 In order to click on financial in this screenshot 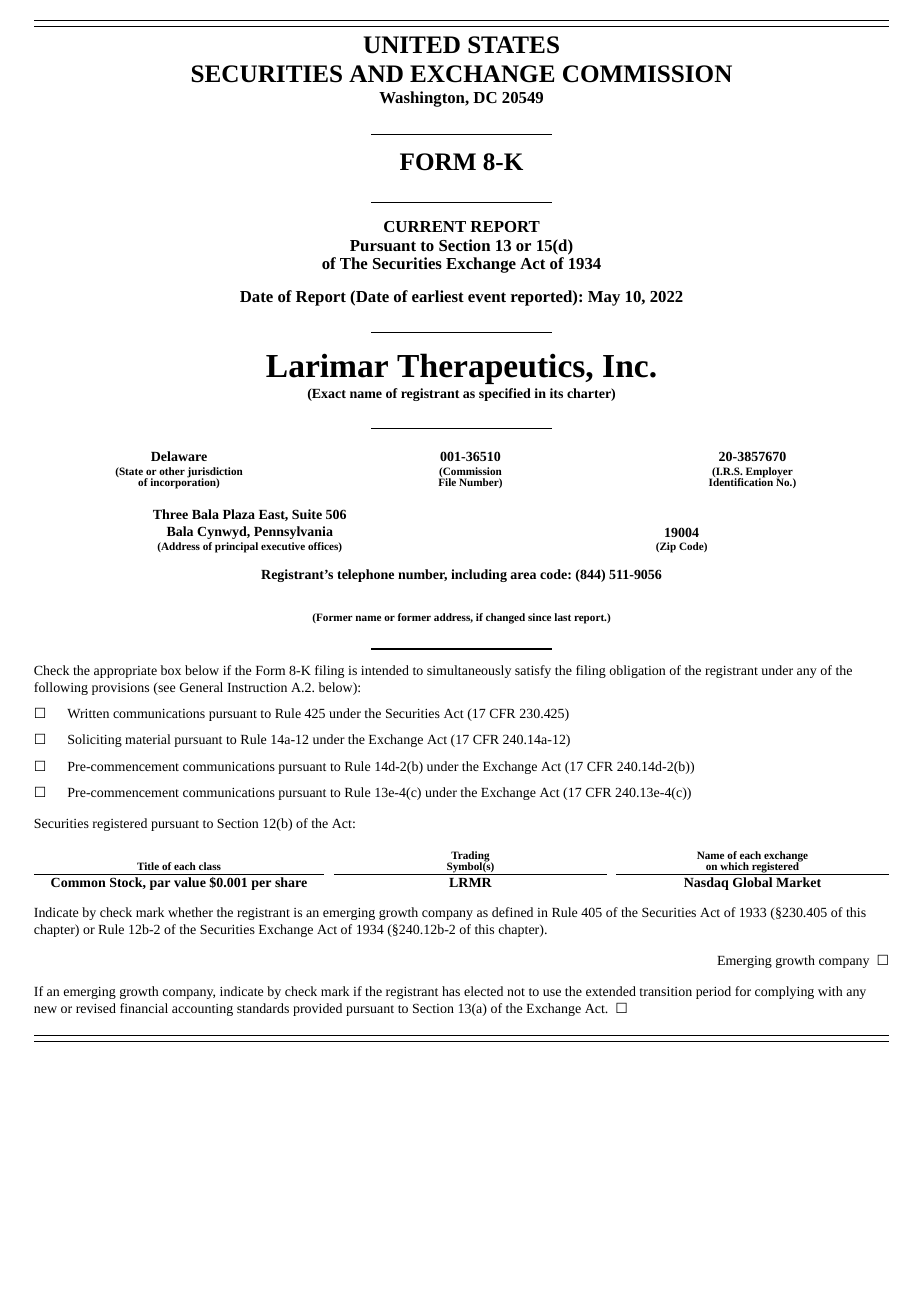, I will do `click(144, 1008)`.
